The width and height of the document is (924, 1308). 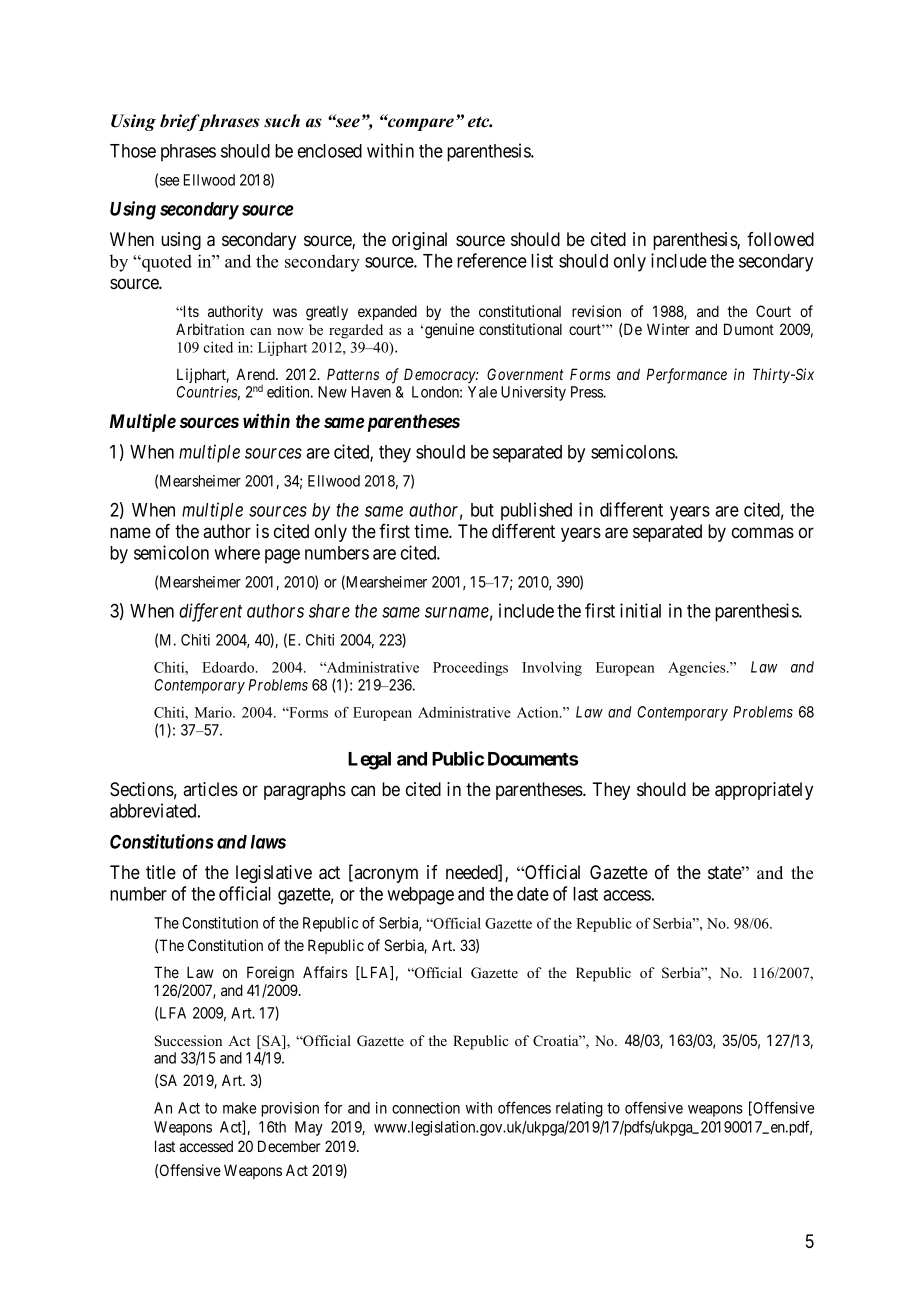 I want to click on articles, so click(x=210, y=789).
